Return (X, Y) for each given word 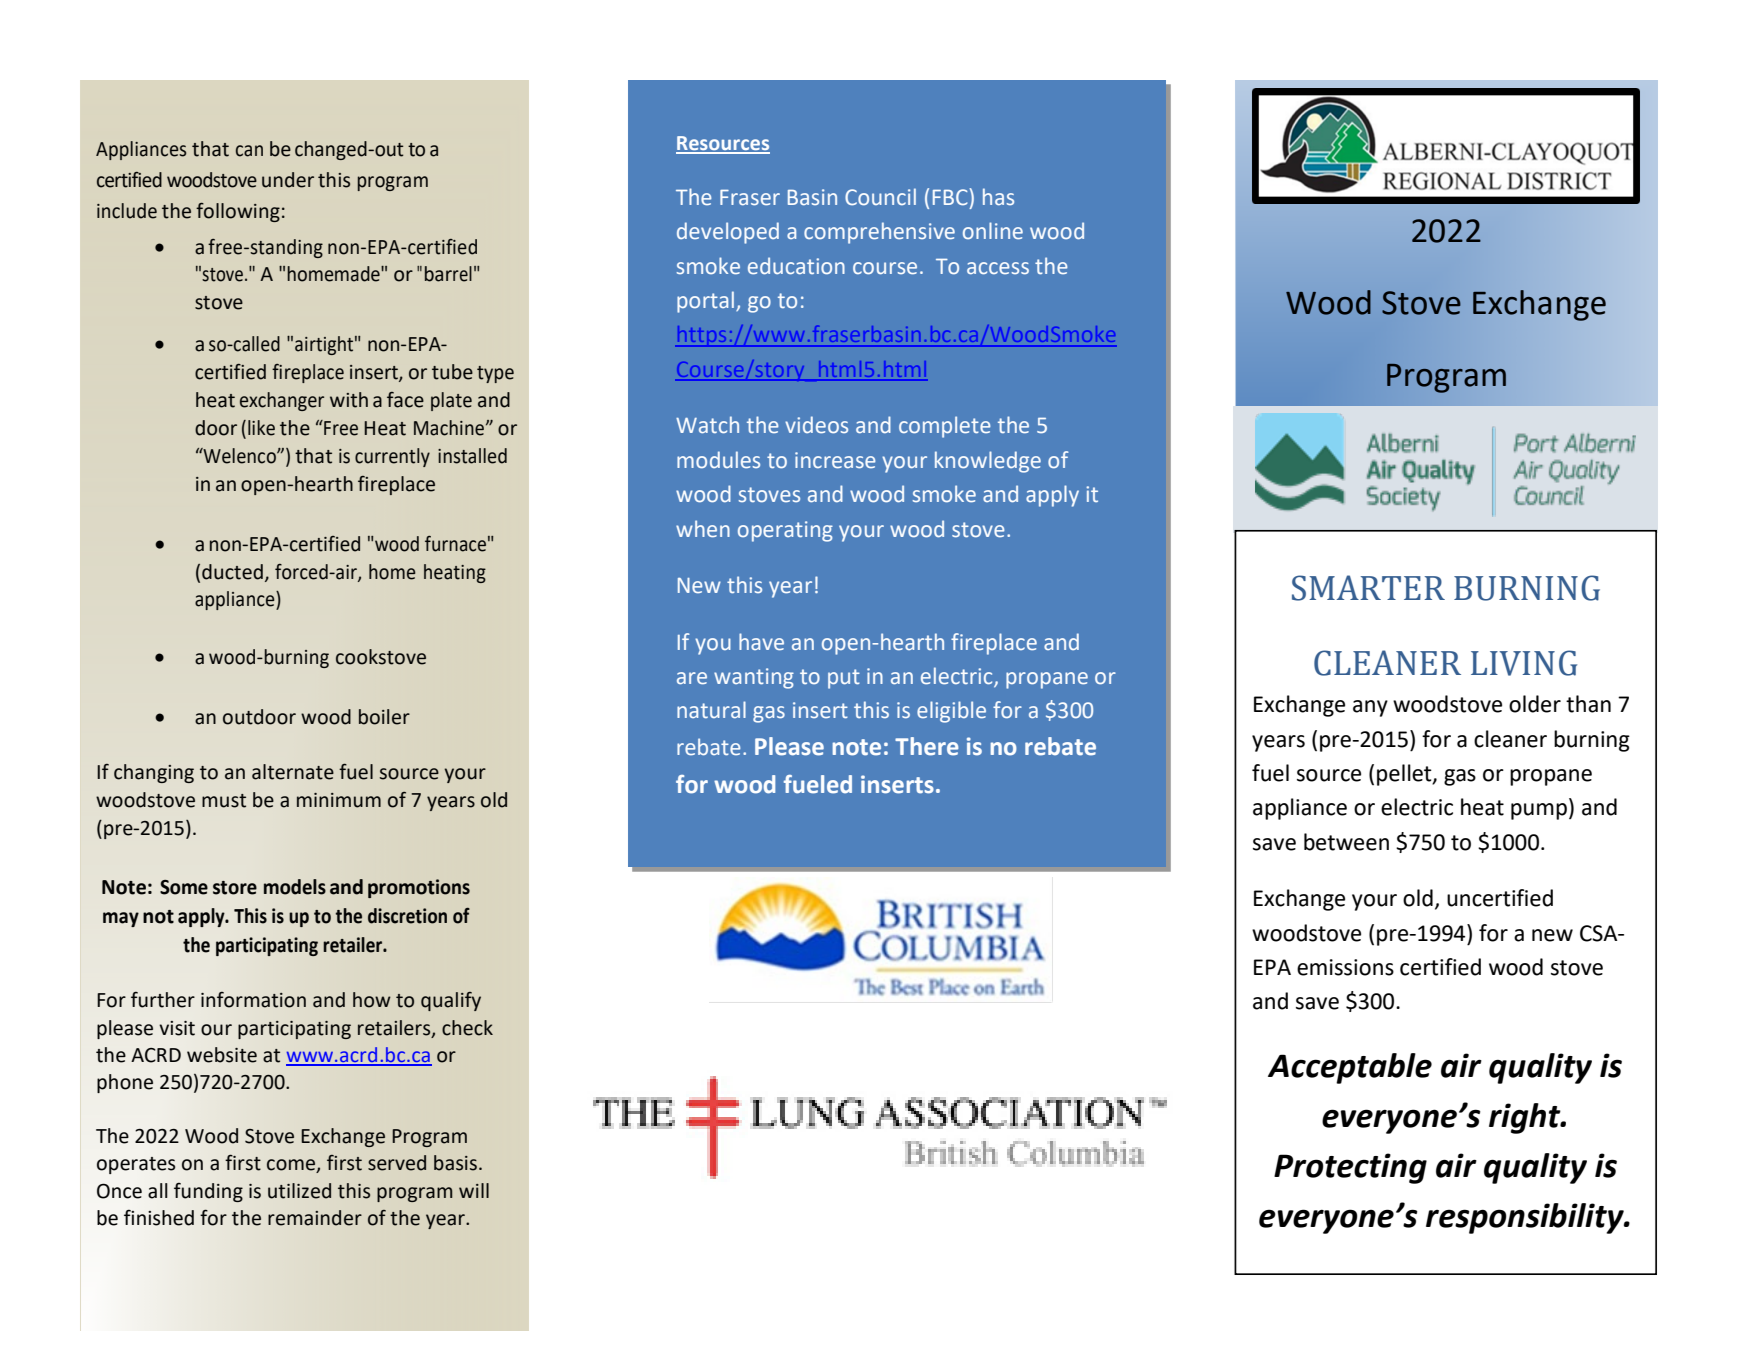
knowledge (988, 462)
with (349, 400)
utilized (299, 1191)
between (1346, 842)
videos (816, 425)
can (249, 151)
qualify (451, 1001)
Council (880, 197)
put (844, 679)
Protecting (1350, 1168)
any (1370, 708)
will (474, 1190)
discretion (407, 916)
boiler (384, 717)
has (998, 196)
